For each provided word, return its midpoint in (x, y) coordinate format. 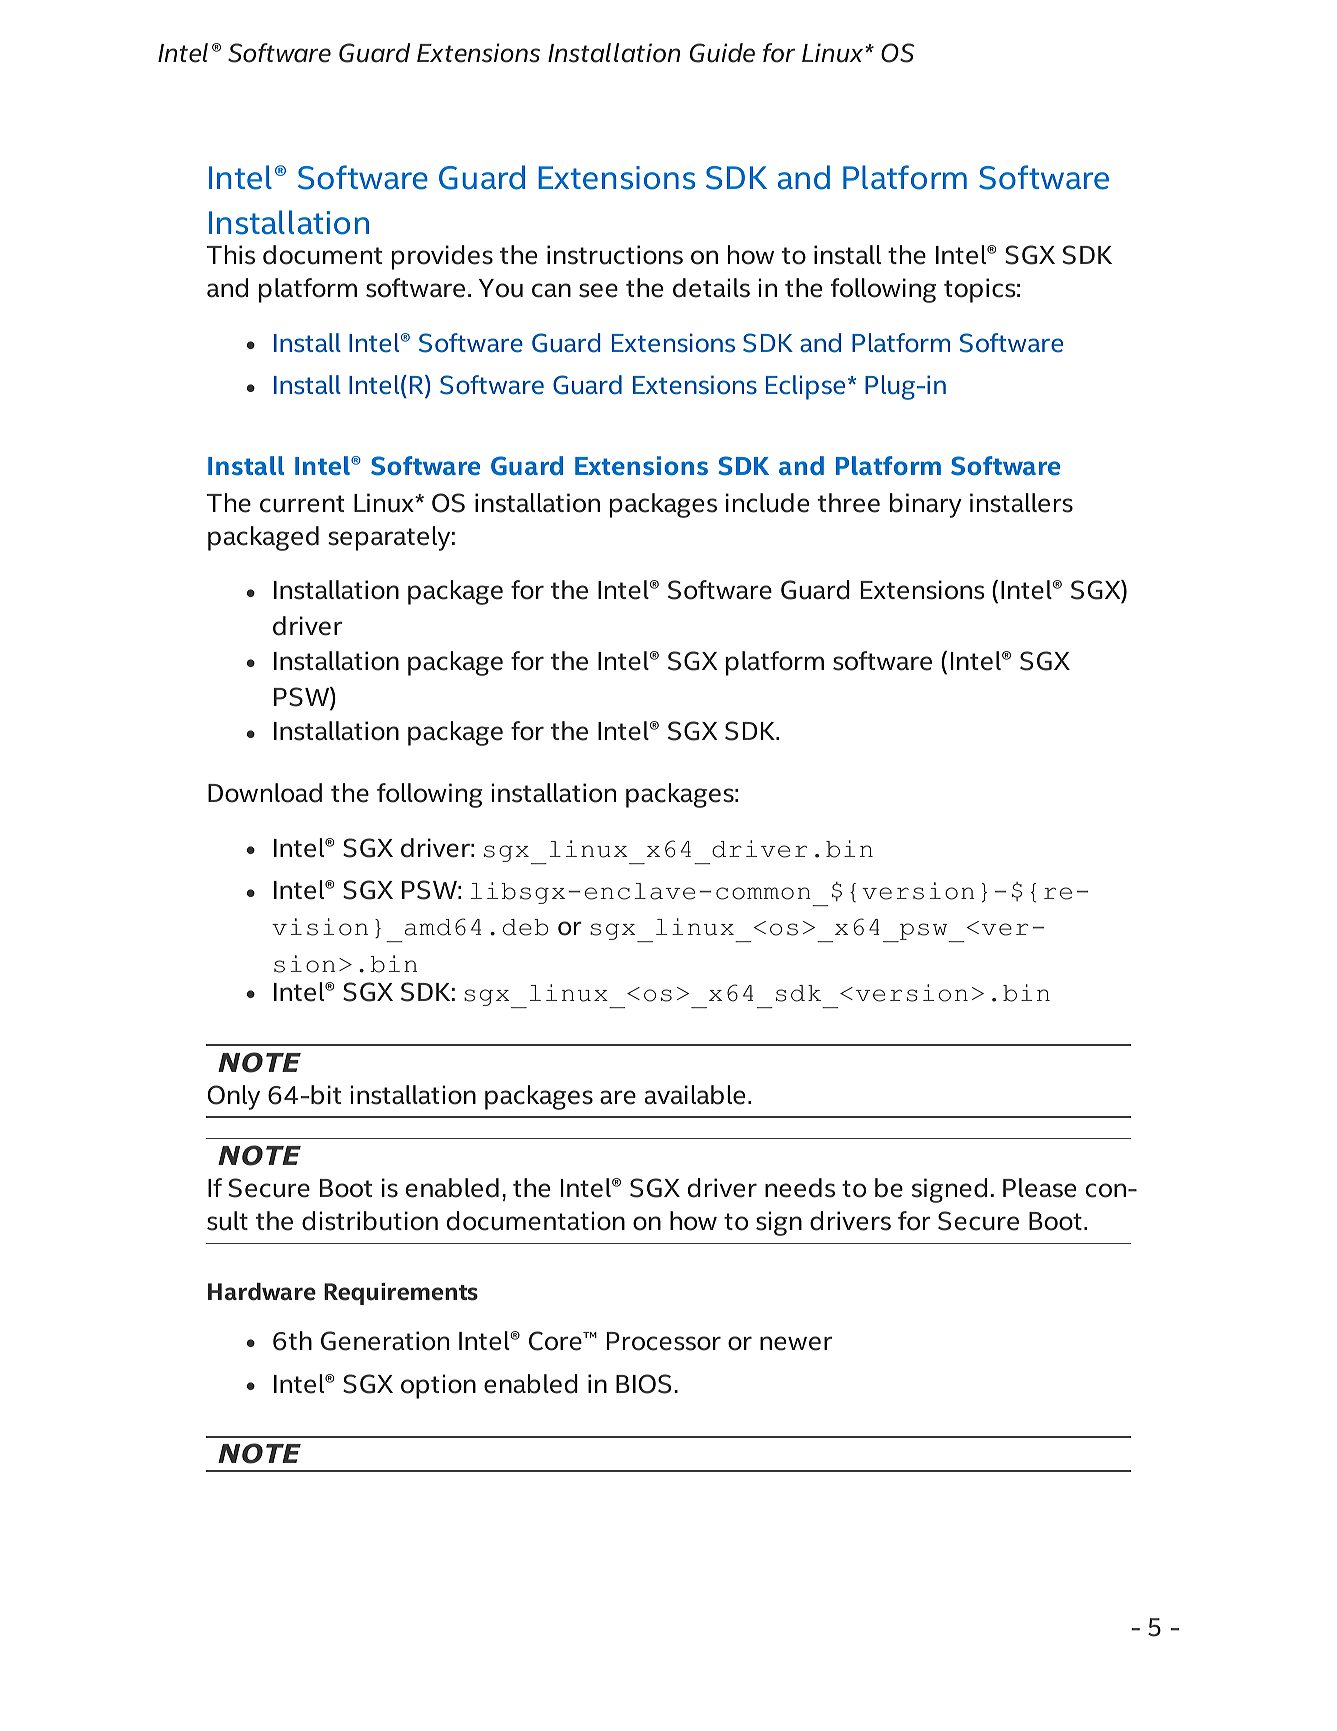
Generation (385, 1341)
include (767, 503)
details (711, 288)
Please (1039, 1188)
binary (926, 505)
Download (265, 793)
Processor (664, 1341)
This (231, 255)
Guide (722, 53)
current (302, 504)
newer (796, 1343)
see (598, 290)
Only (233, 1097)
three (849, 503)
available (695, 1095)
